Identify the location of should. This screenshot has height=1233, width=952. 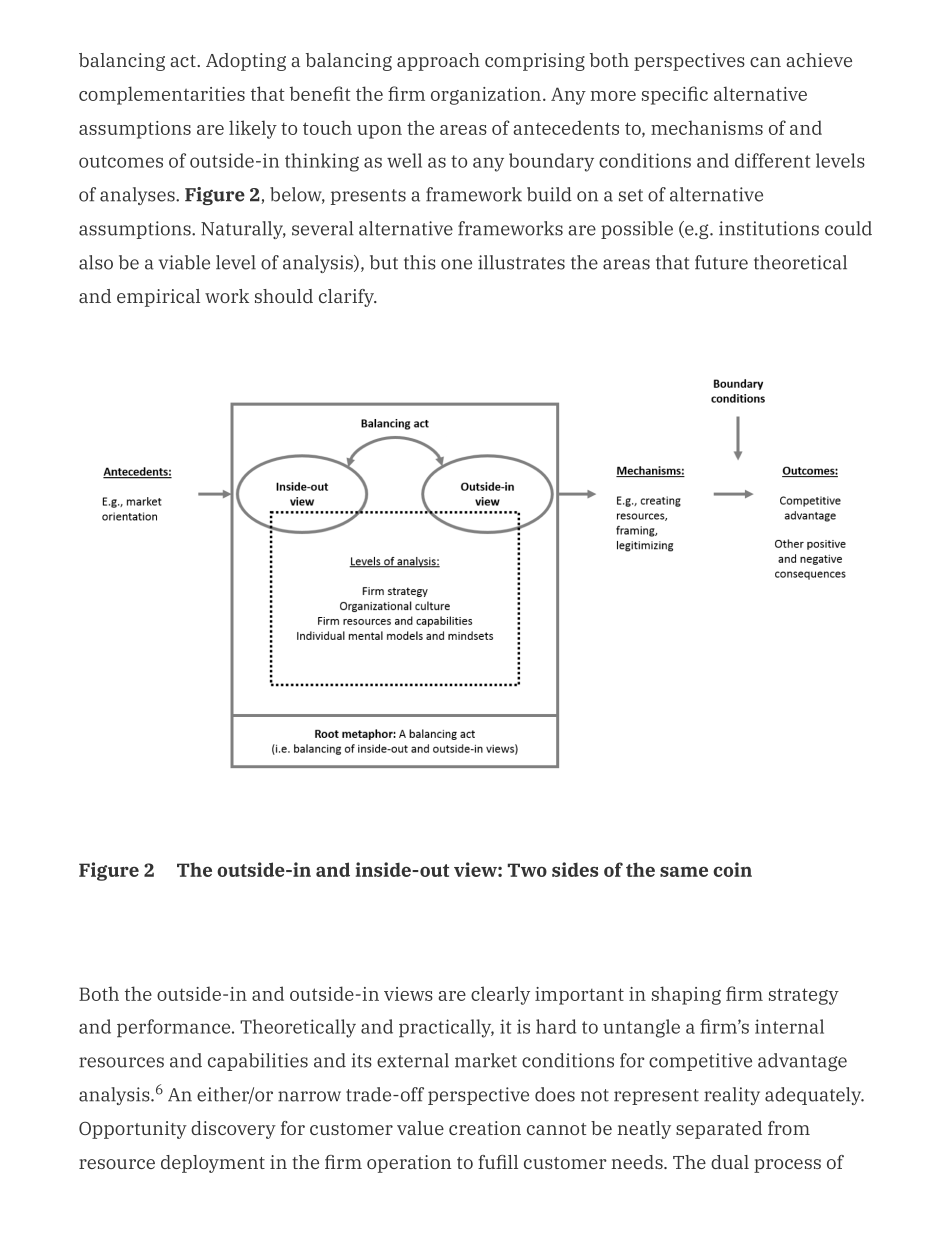
(284, 296).
